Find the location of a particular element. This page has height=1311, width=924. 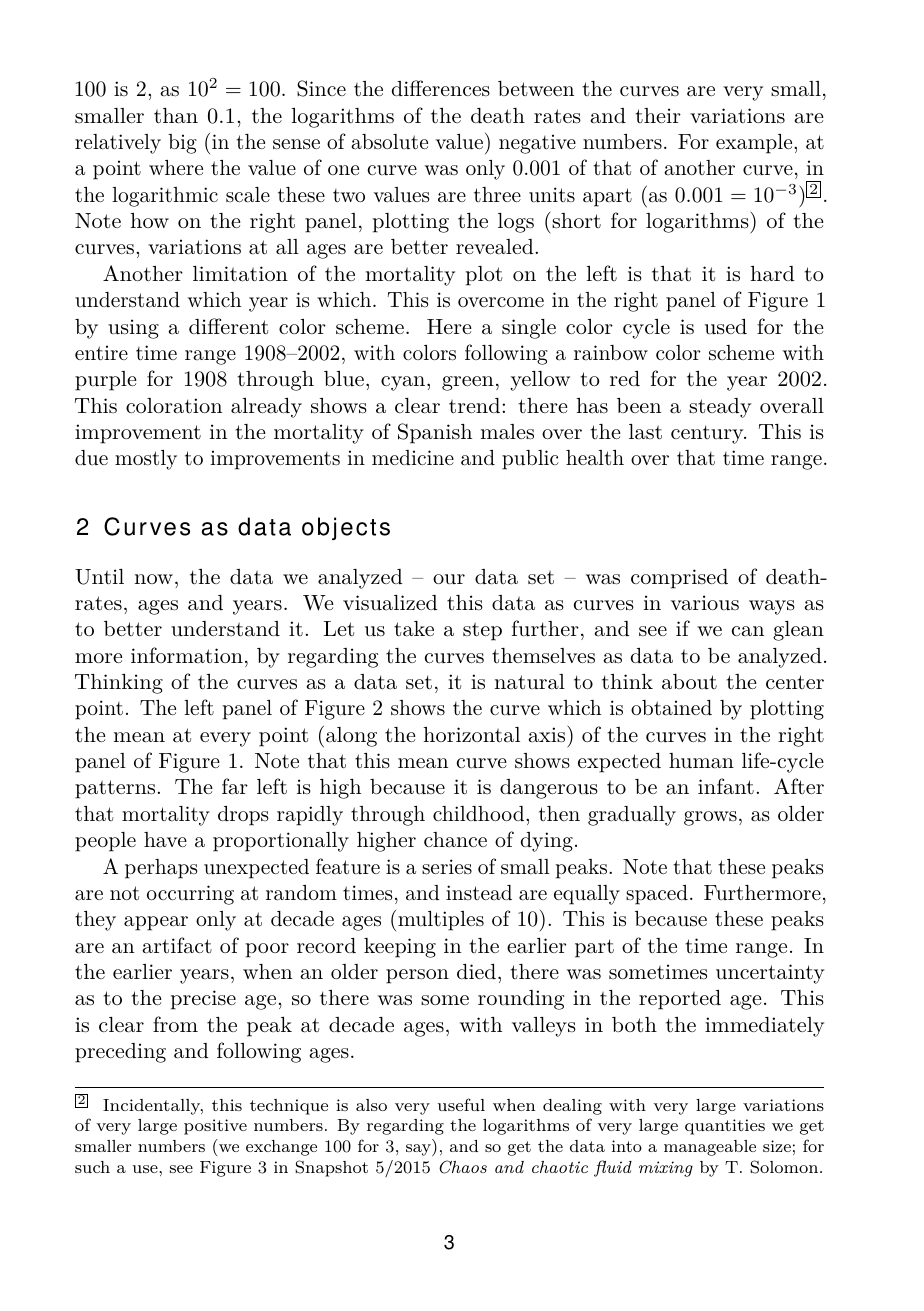

medicine is located at coordinates (413, 457).
